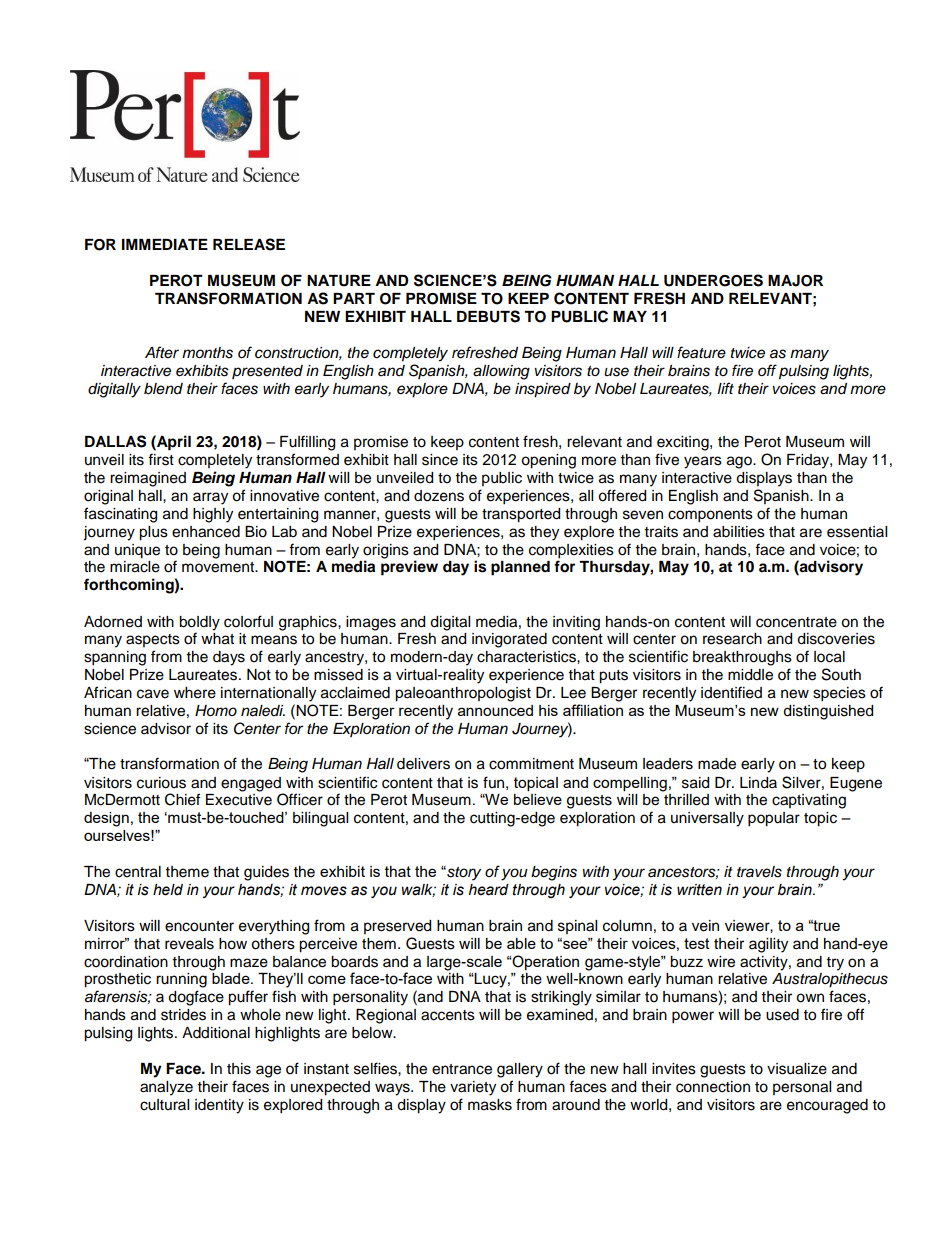 This document has width=952, height=1233. Describe the element at coordinates (796, 622) in the document. I see `concentrate` at that location.
